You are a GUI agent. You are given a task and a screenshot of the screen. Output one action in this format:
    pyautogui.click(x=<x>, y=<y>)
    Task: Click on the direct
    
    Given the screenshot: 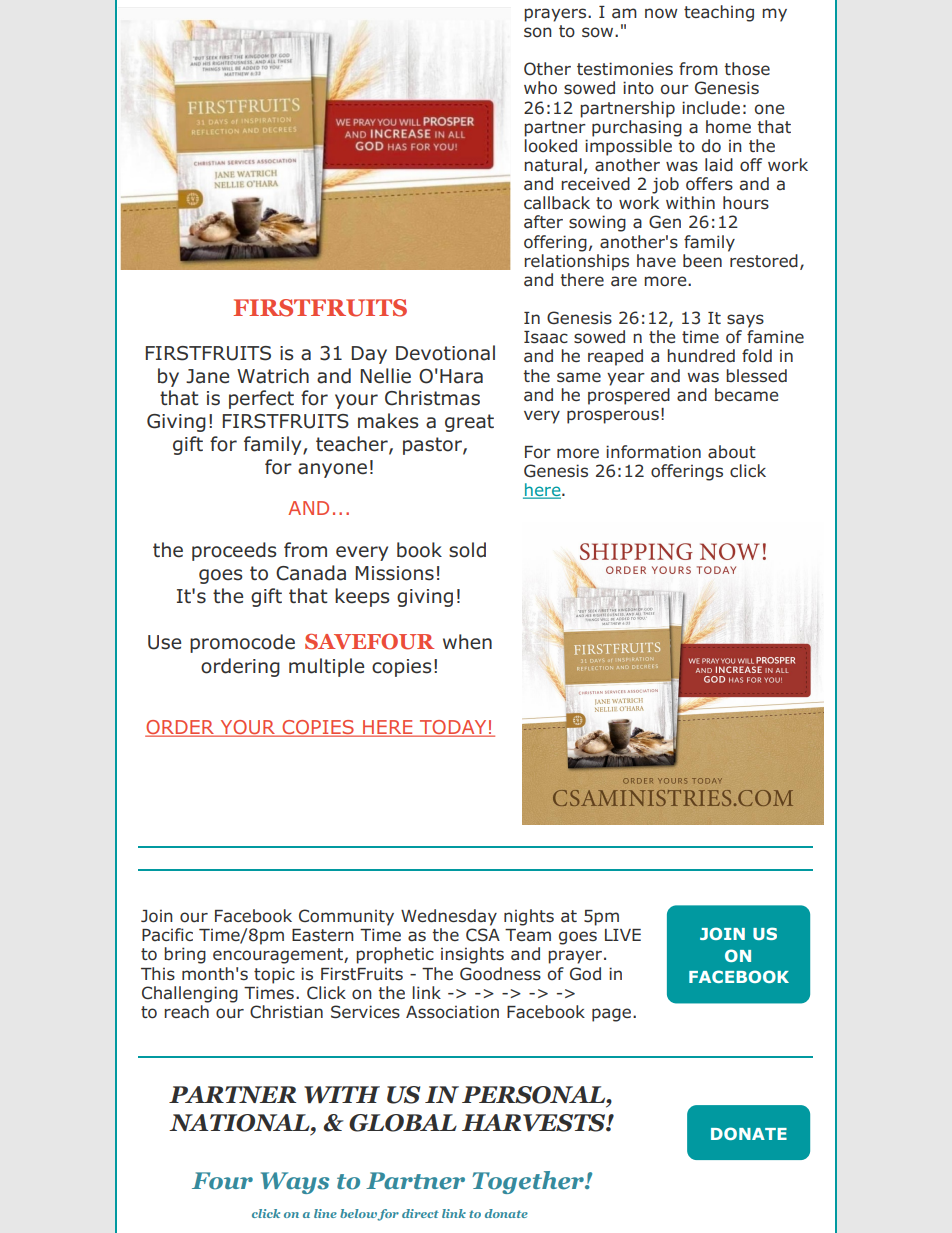 What is the action you would take?
    pyautogui.click(x=420, y=1213)
